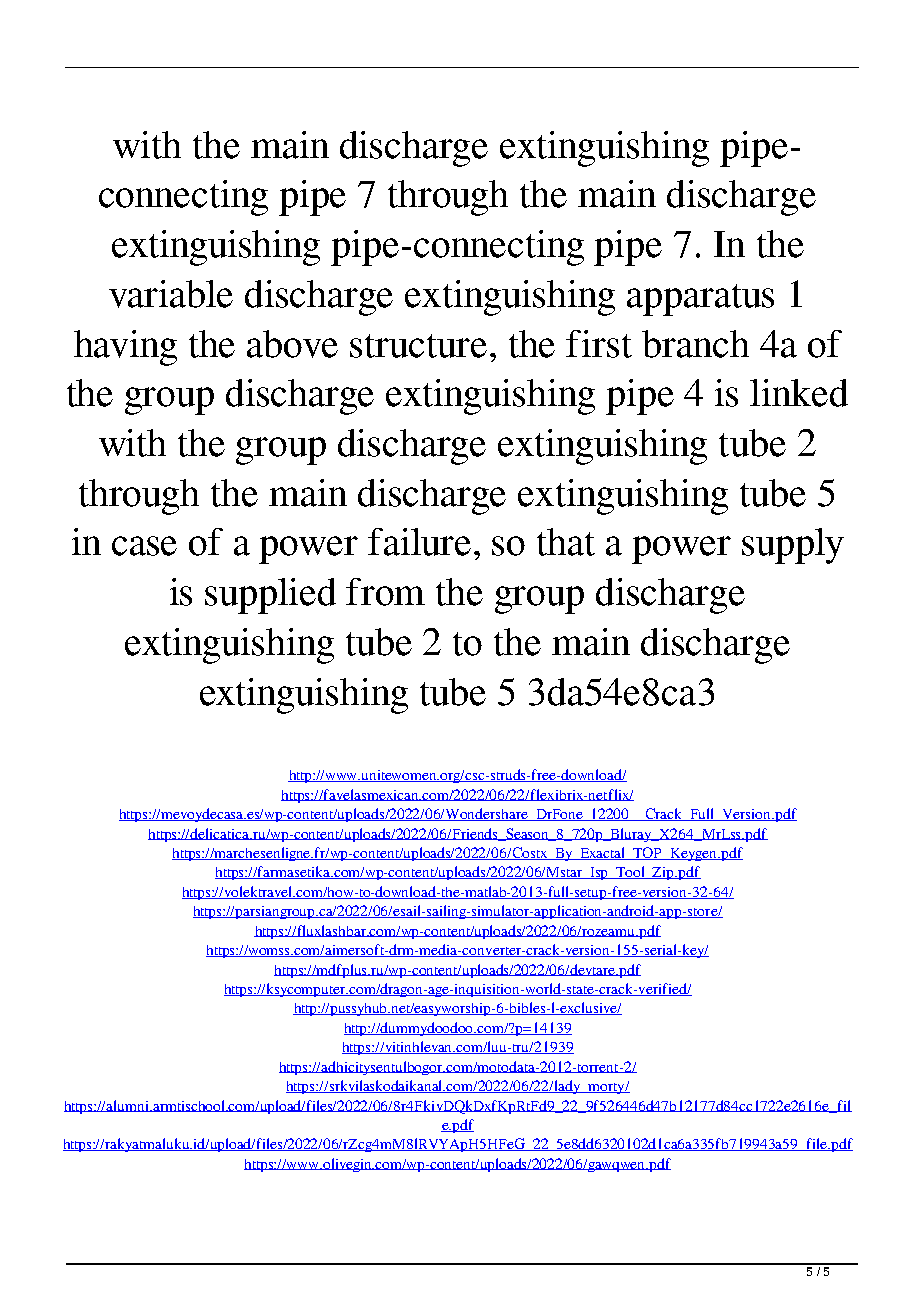 Image resolution: width=924 pixels, height=1308 pixels. What do you see at coordinates (270, 596) in the image?
I see `supplied` at bounding box center [270, 596].
